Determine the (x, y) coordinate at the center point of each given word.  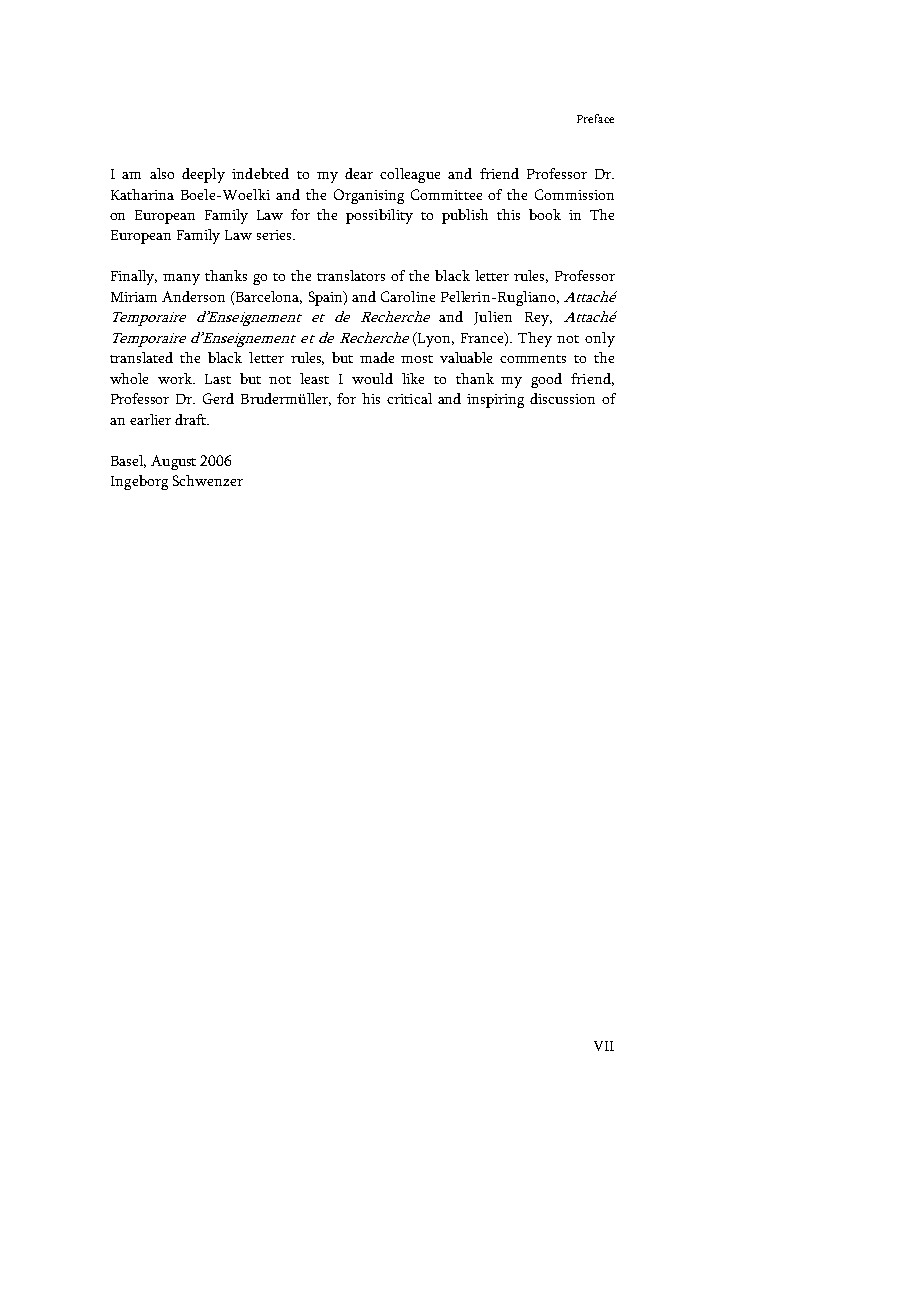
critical (409, 398)
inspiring (495, 401)
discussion (562, 398)
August (173, 462)
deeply (203, 175)
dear (359, 173)
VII (604, 1046)
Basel (128, 461)
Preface (595, 118)
